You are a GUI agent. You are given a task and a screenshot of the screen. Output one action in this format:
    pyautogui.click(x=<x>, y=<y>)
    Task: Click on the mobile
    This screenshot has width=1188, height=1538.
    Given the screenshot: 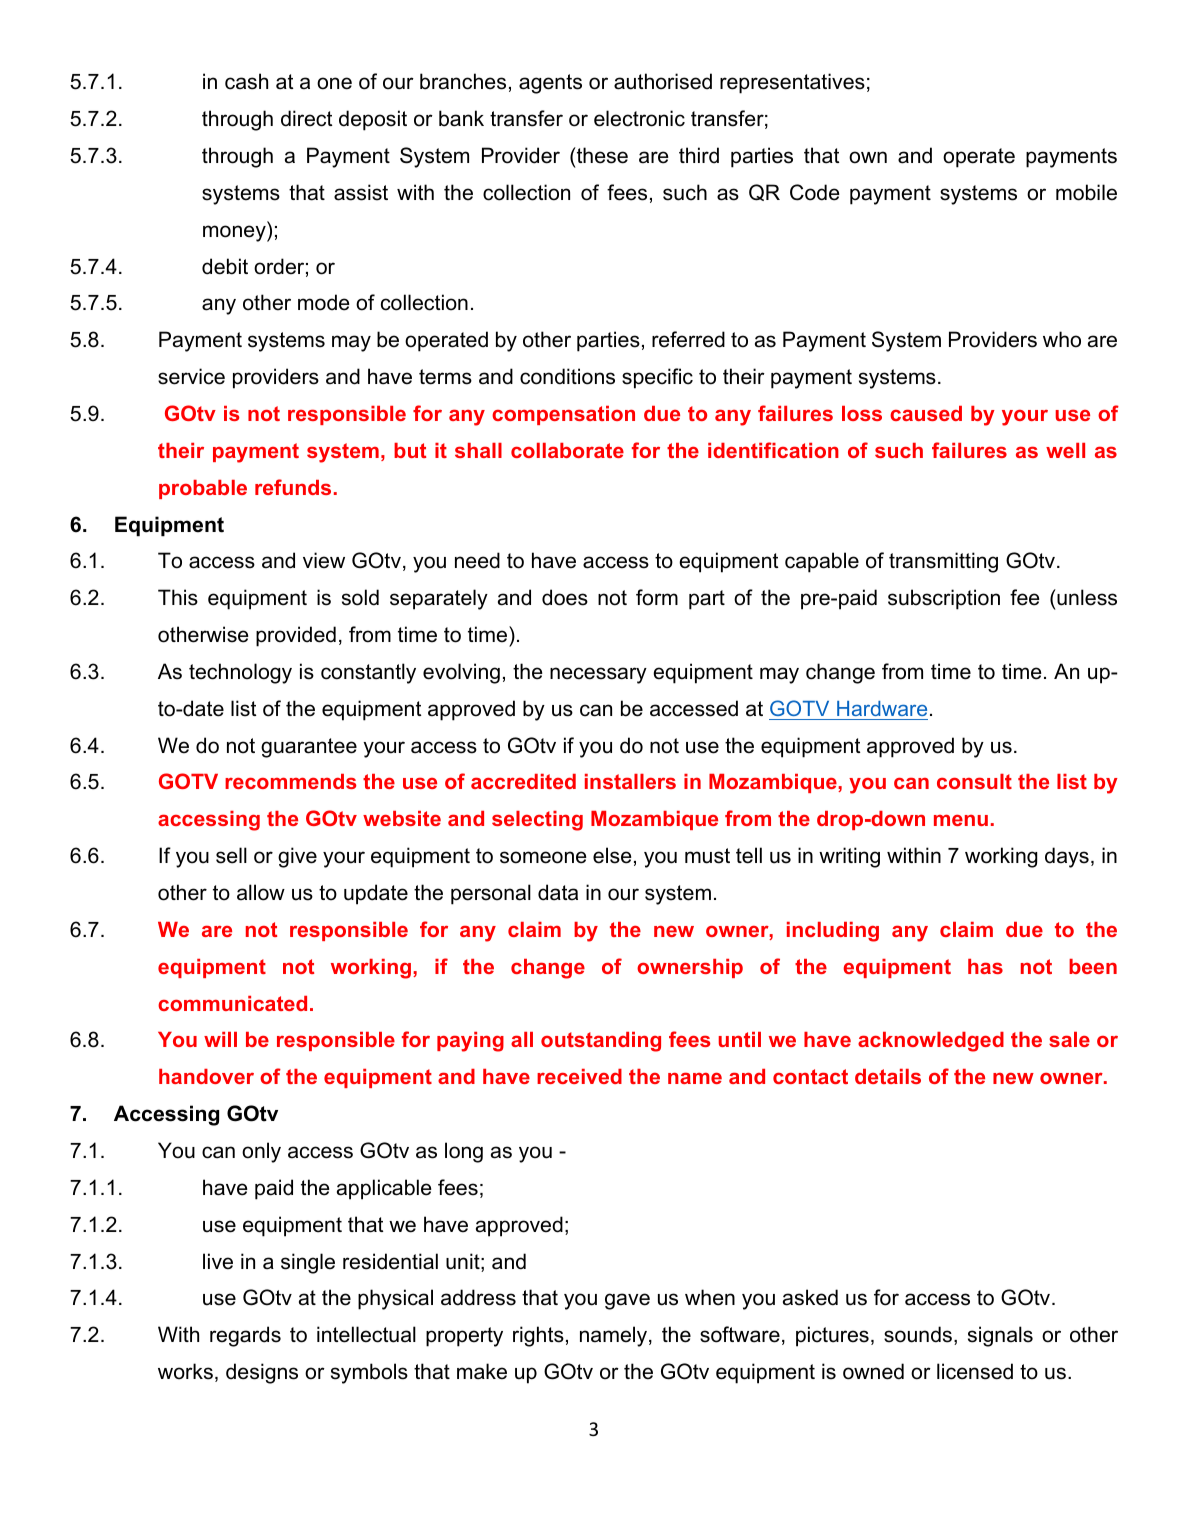 What is the action you would take?
    pyautogui.click(x=1086, y=192)
